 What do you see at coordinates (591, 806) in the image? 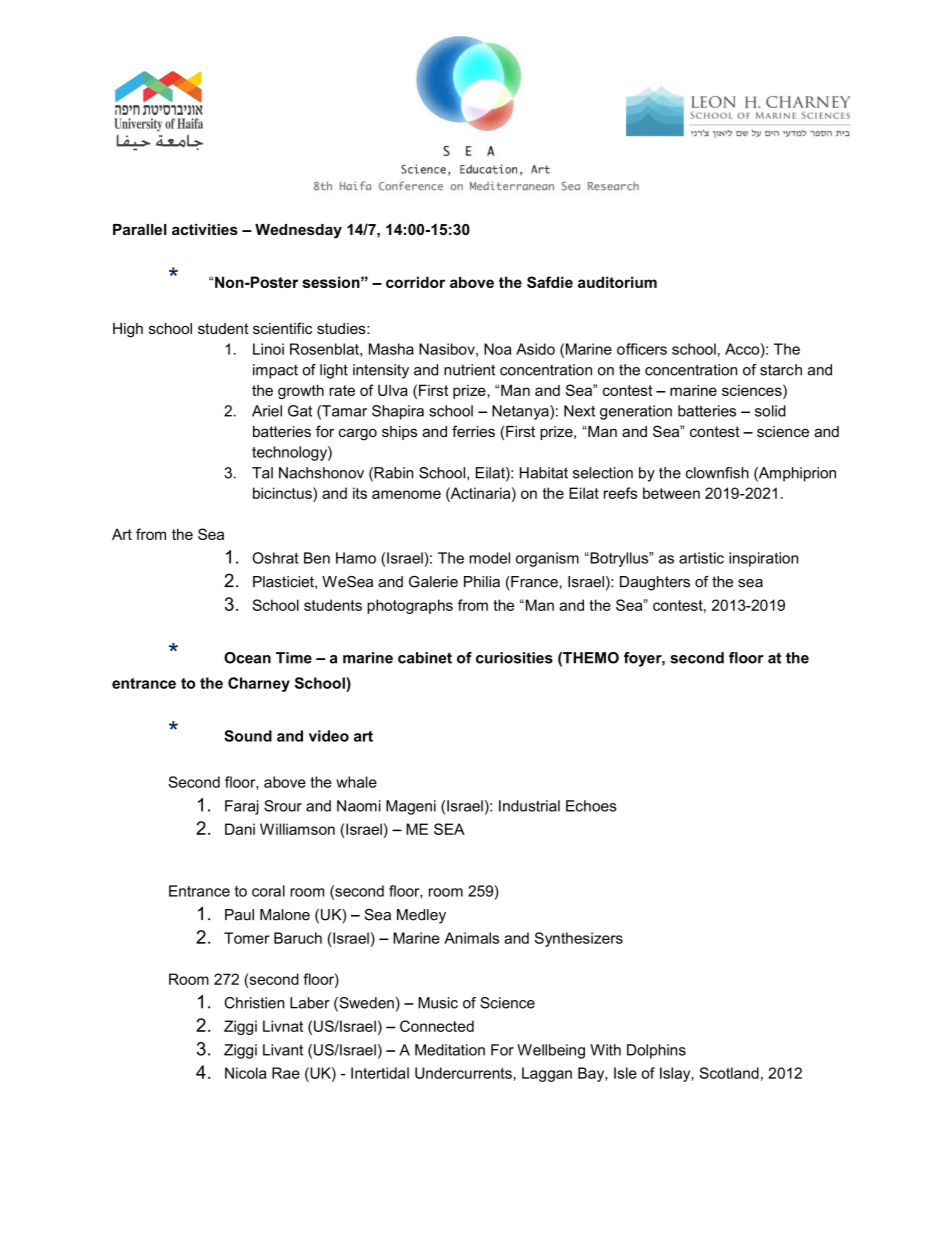
I see `Echoes` at bounding box center [591, 806].
